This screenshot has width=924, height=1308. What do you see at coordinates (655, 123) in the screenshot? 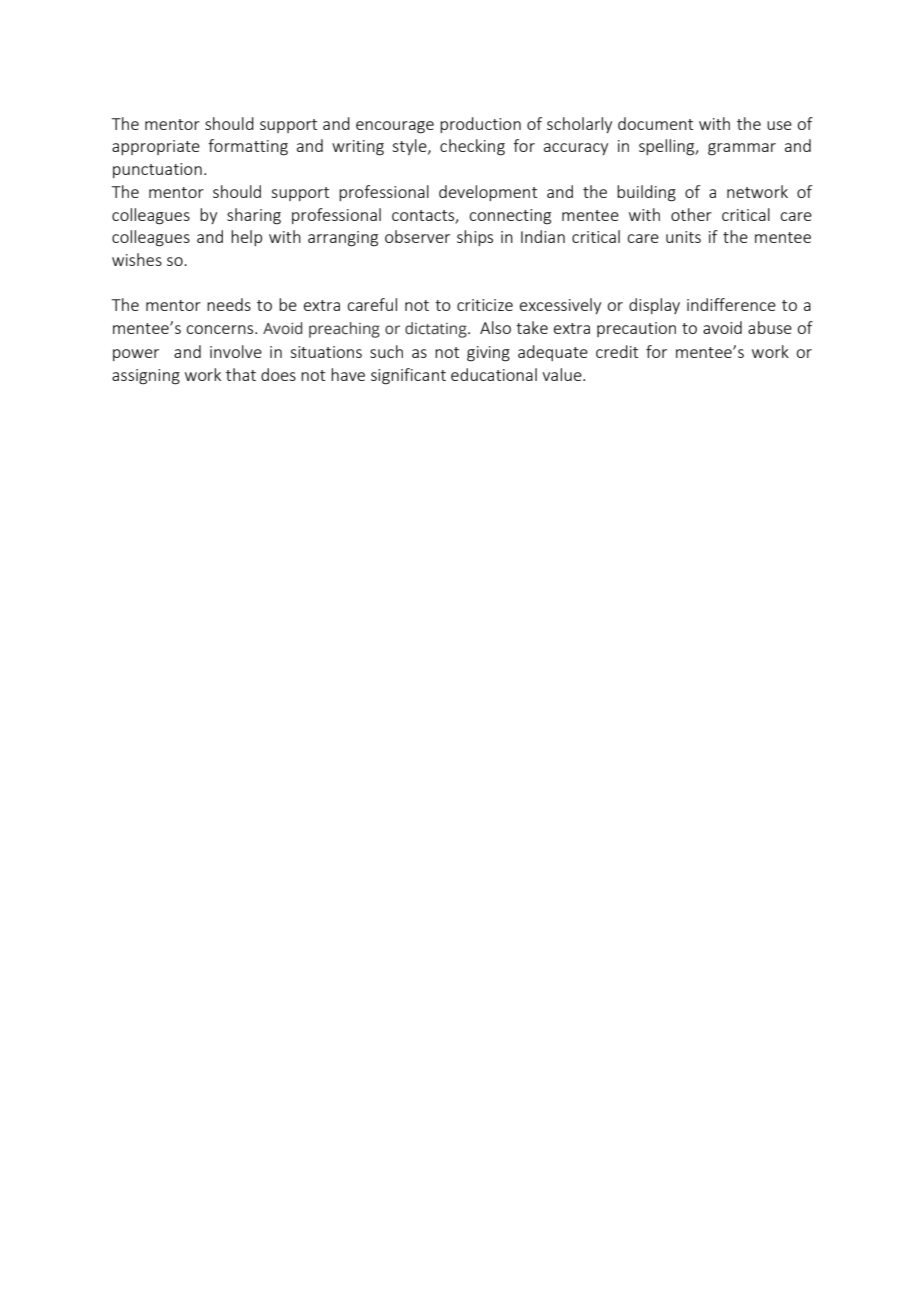
I see `document` at bounding box center [655, 123].
